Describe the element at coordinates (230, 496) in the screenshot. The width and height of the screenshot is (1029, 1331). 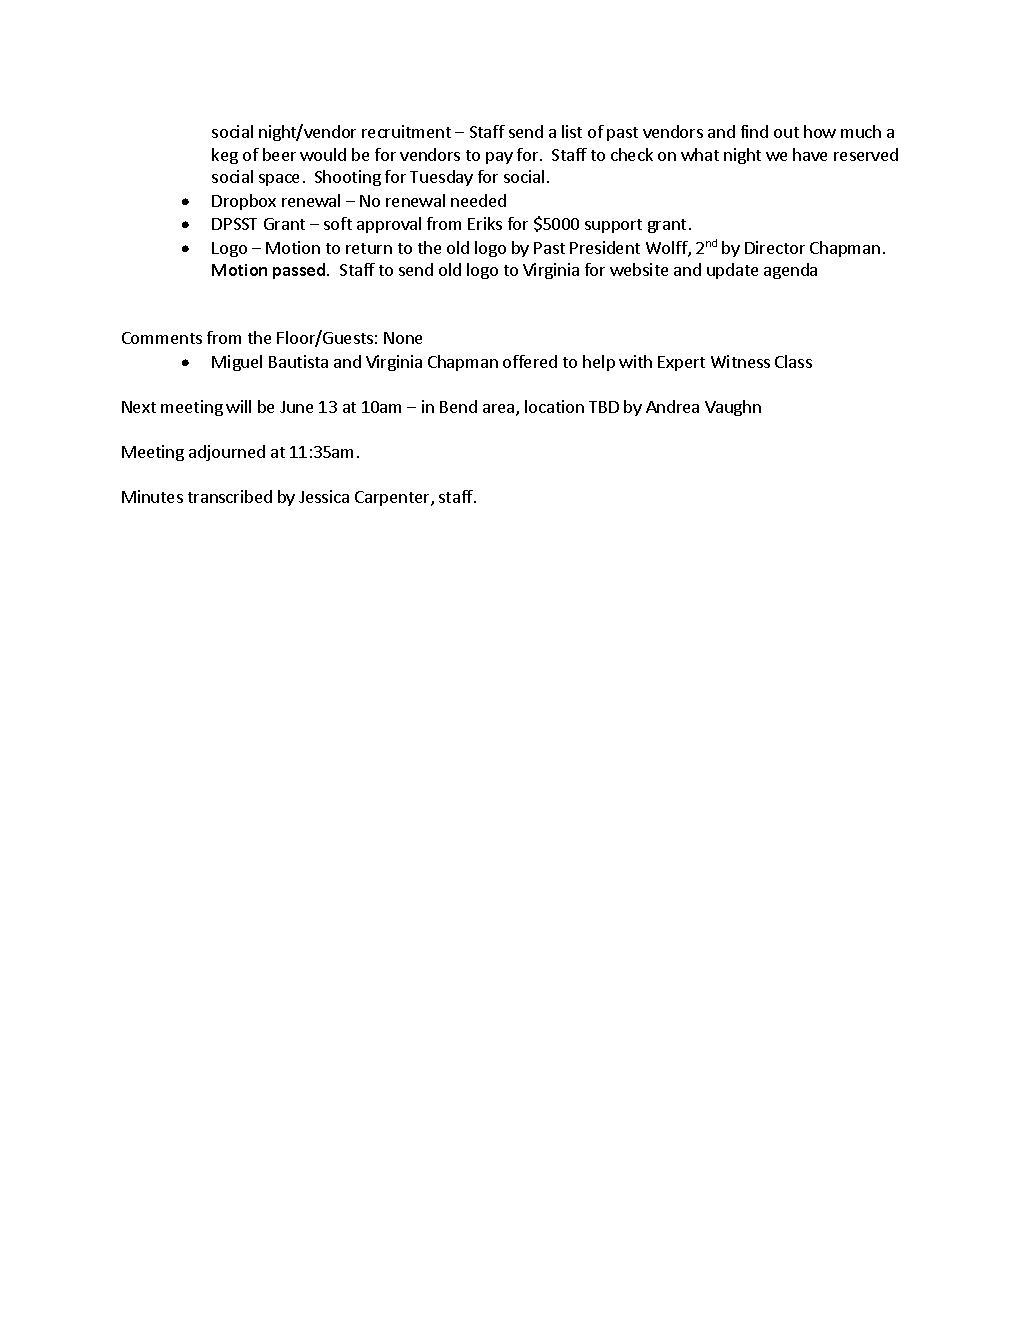
I see `transcribed` at that location.
